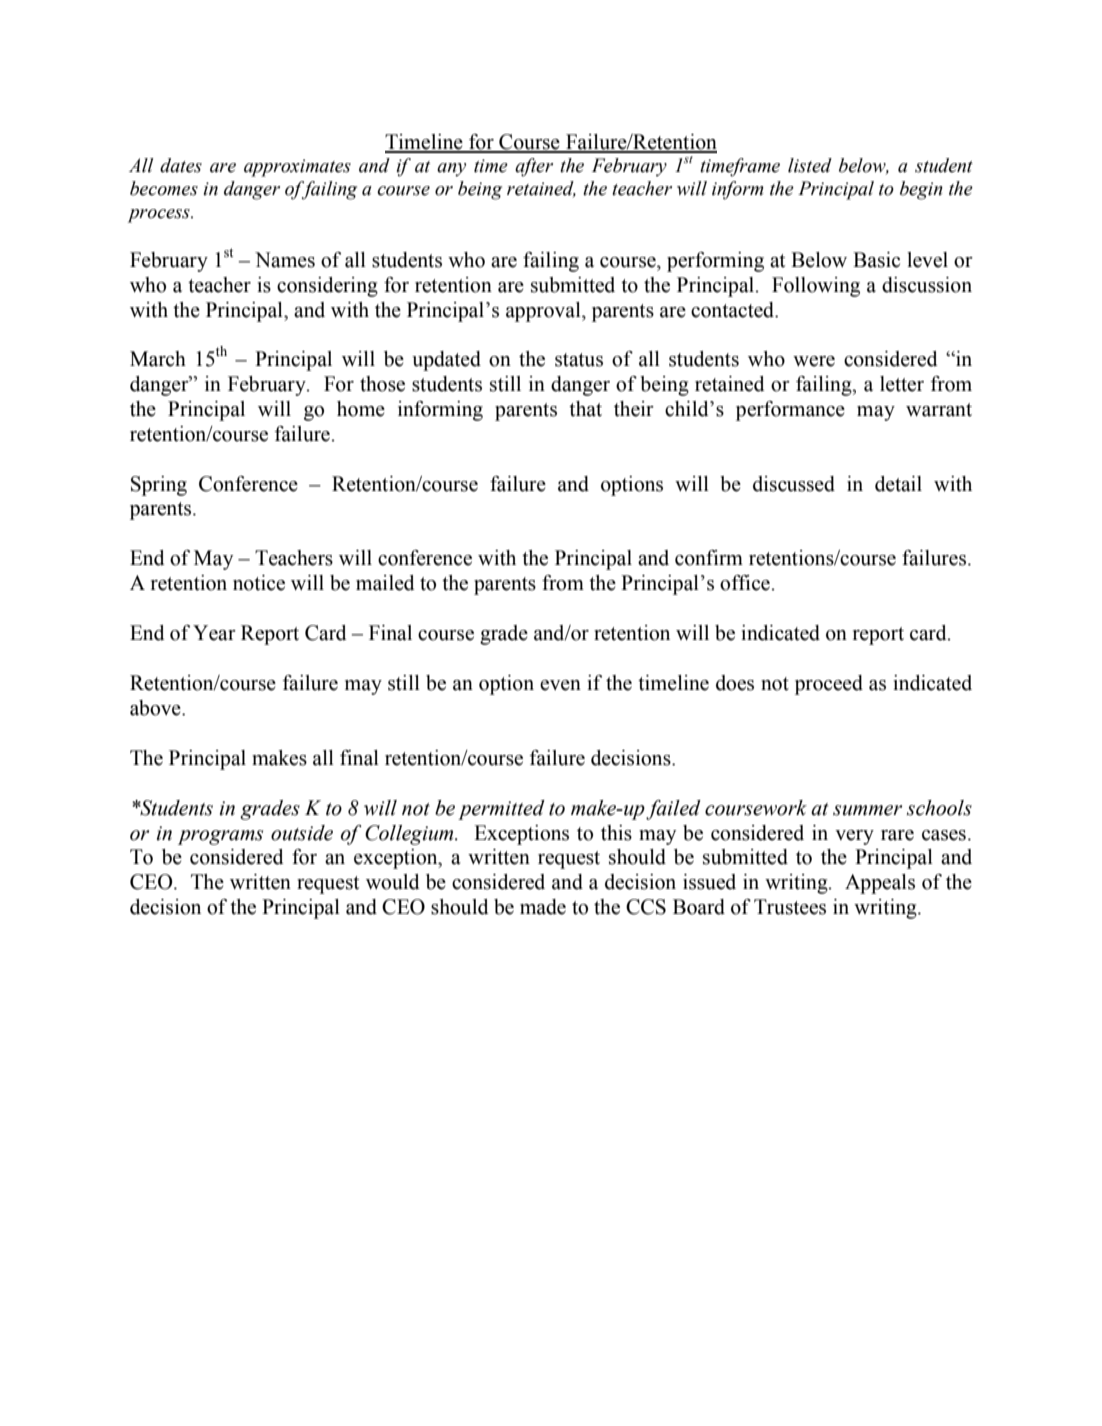 The height and width of the screenshot is (1426, 1102). What do you see at coordinates (534, 167) in the screenshot?
I see `after` at bounding box center [534, 167].
